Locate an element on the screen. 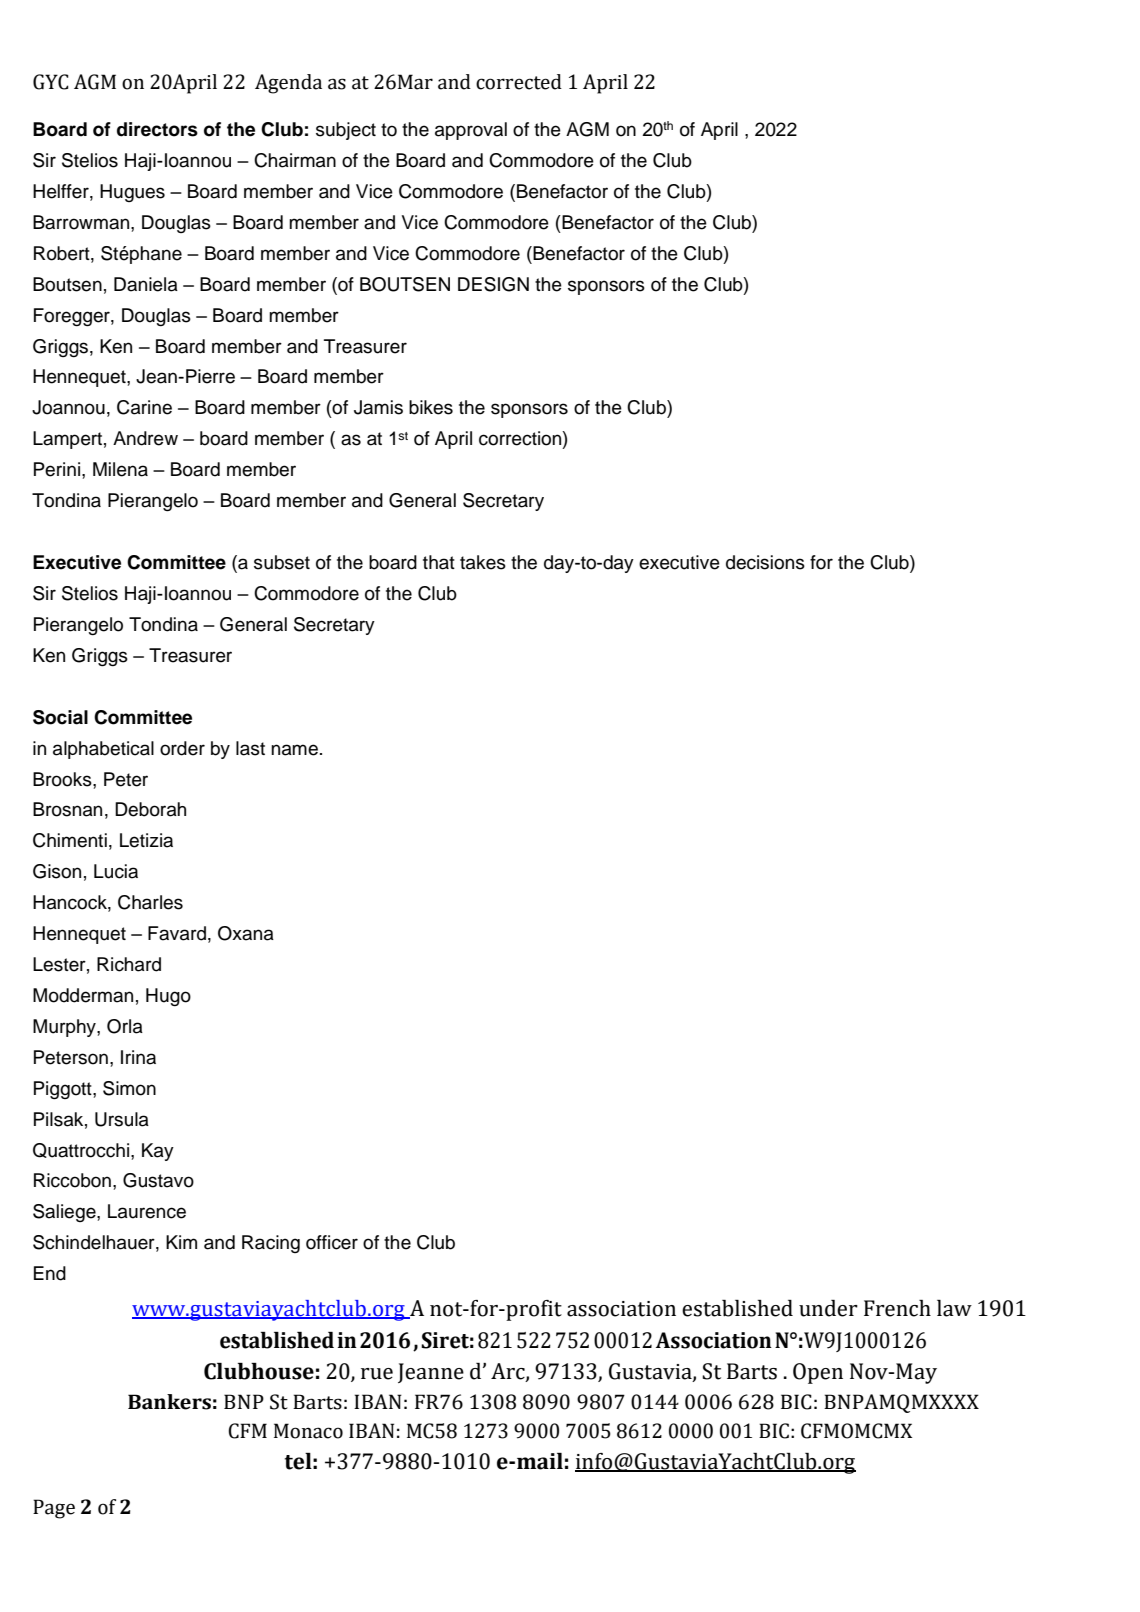 The width and height of the screenshot is (1140, 1612). directors is located at coordinates (157, 129).
